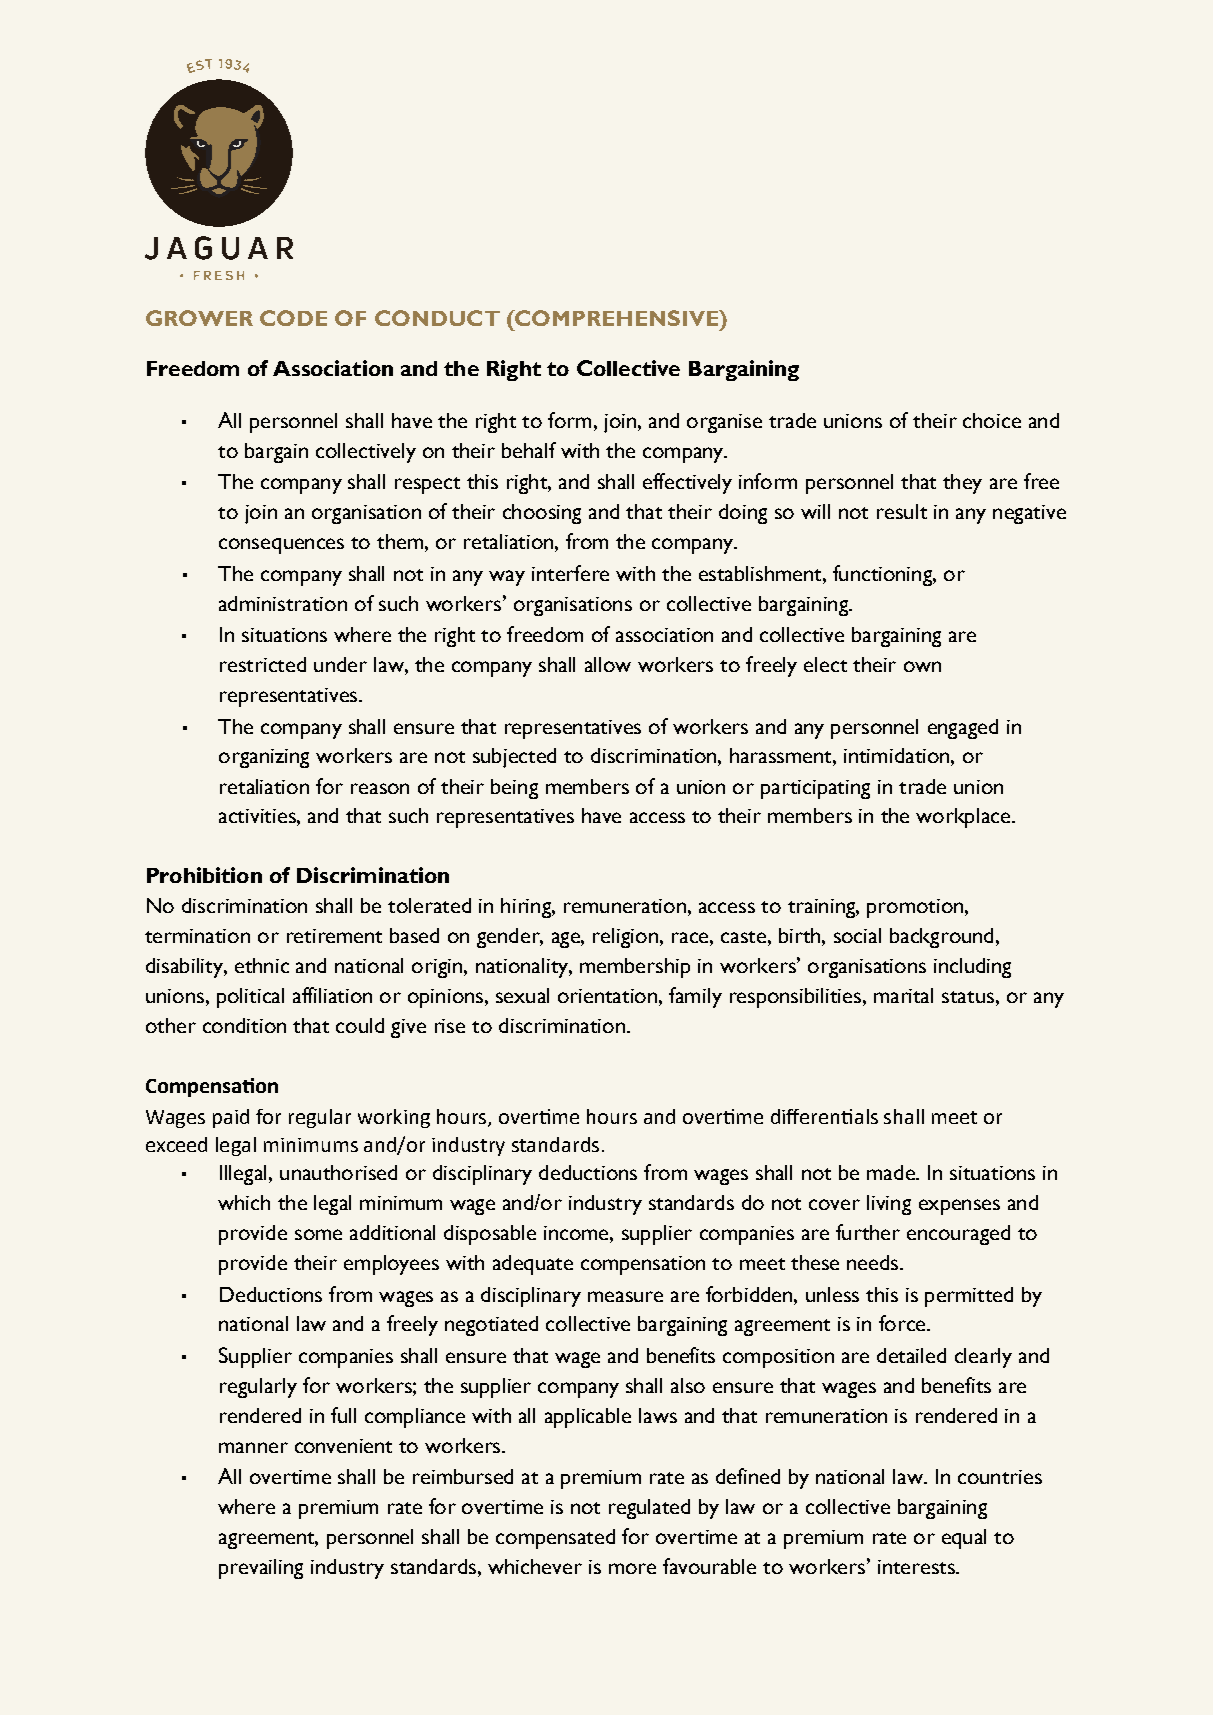 The image size is (1213, 1715). Describe the element at coordinates (231, 1118) in the screenshot. I see `paid` at that location.
